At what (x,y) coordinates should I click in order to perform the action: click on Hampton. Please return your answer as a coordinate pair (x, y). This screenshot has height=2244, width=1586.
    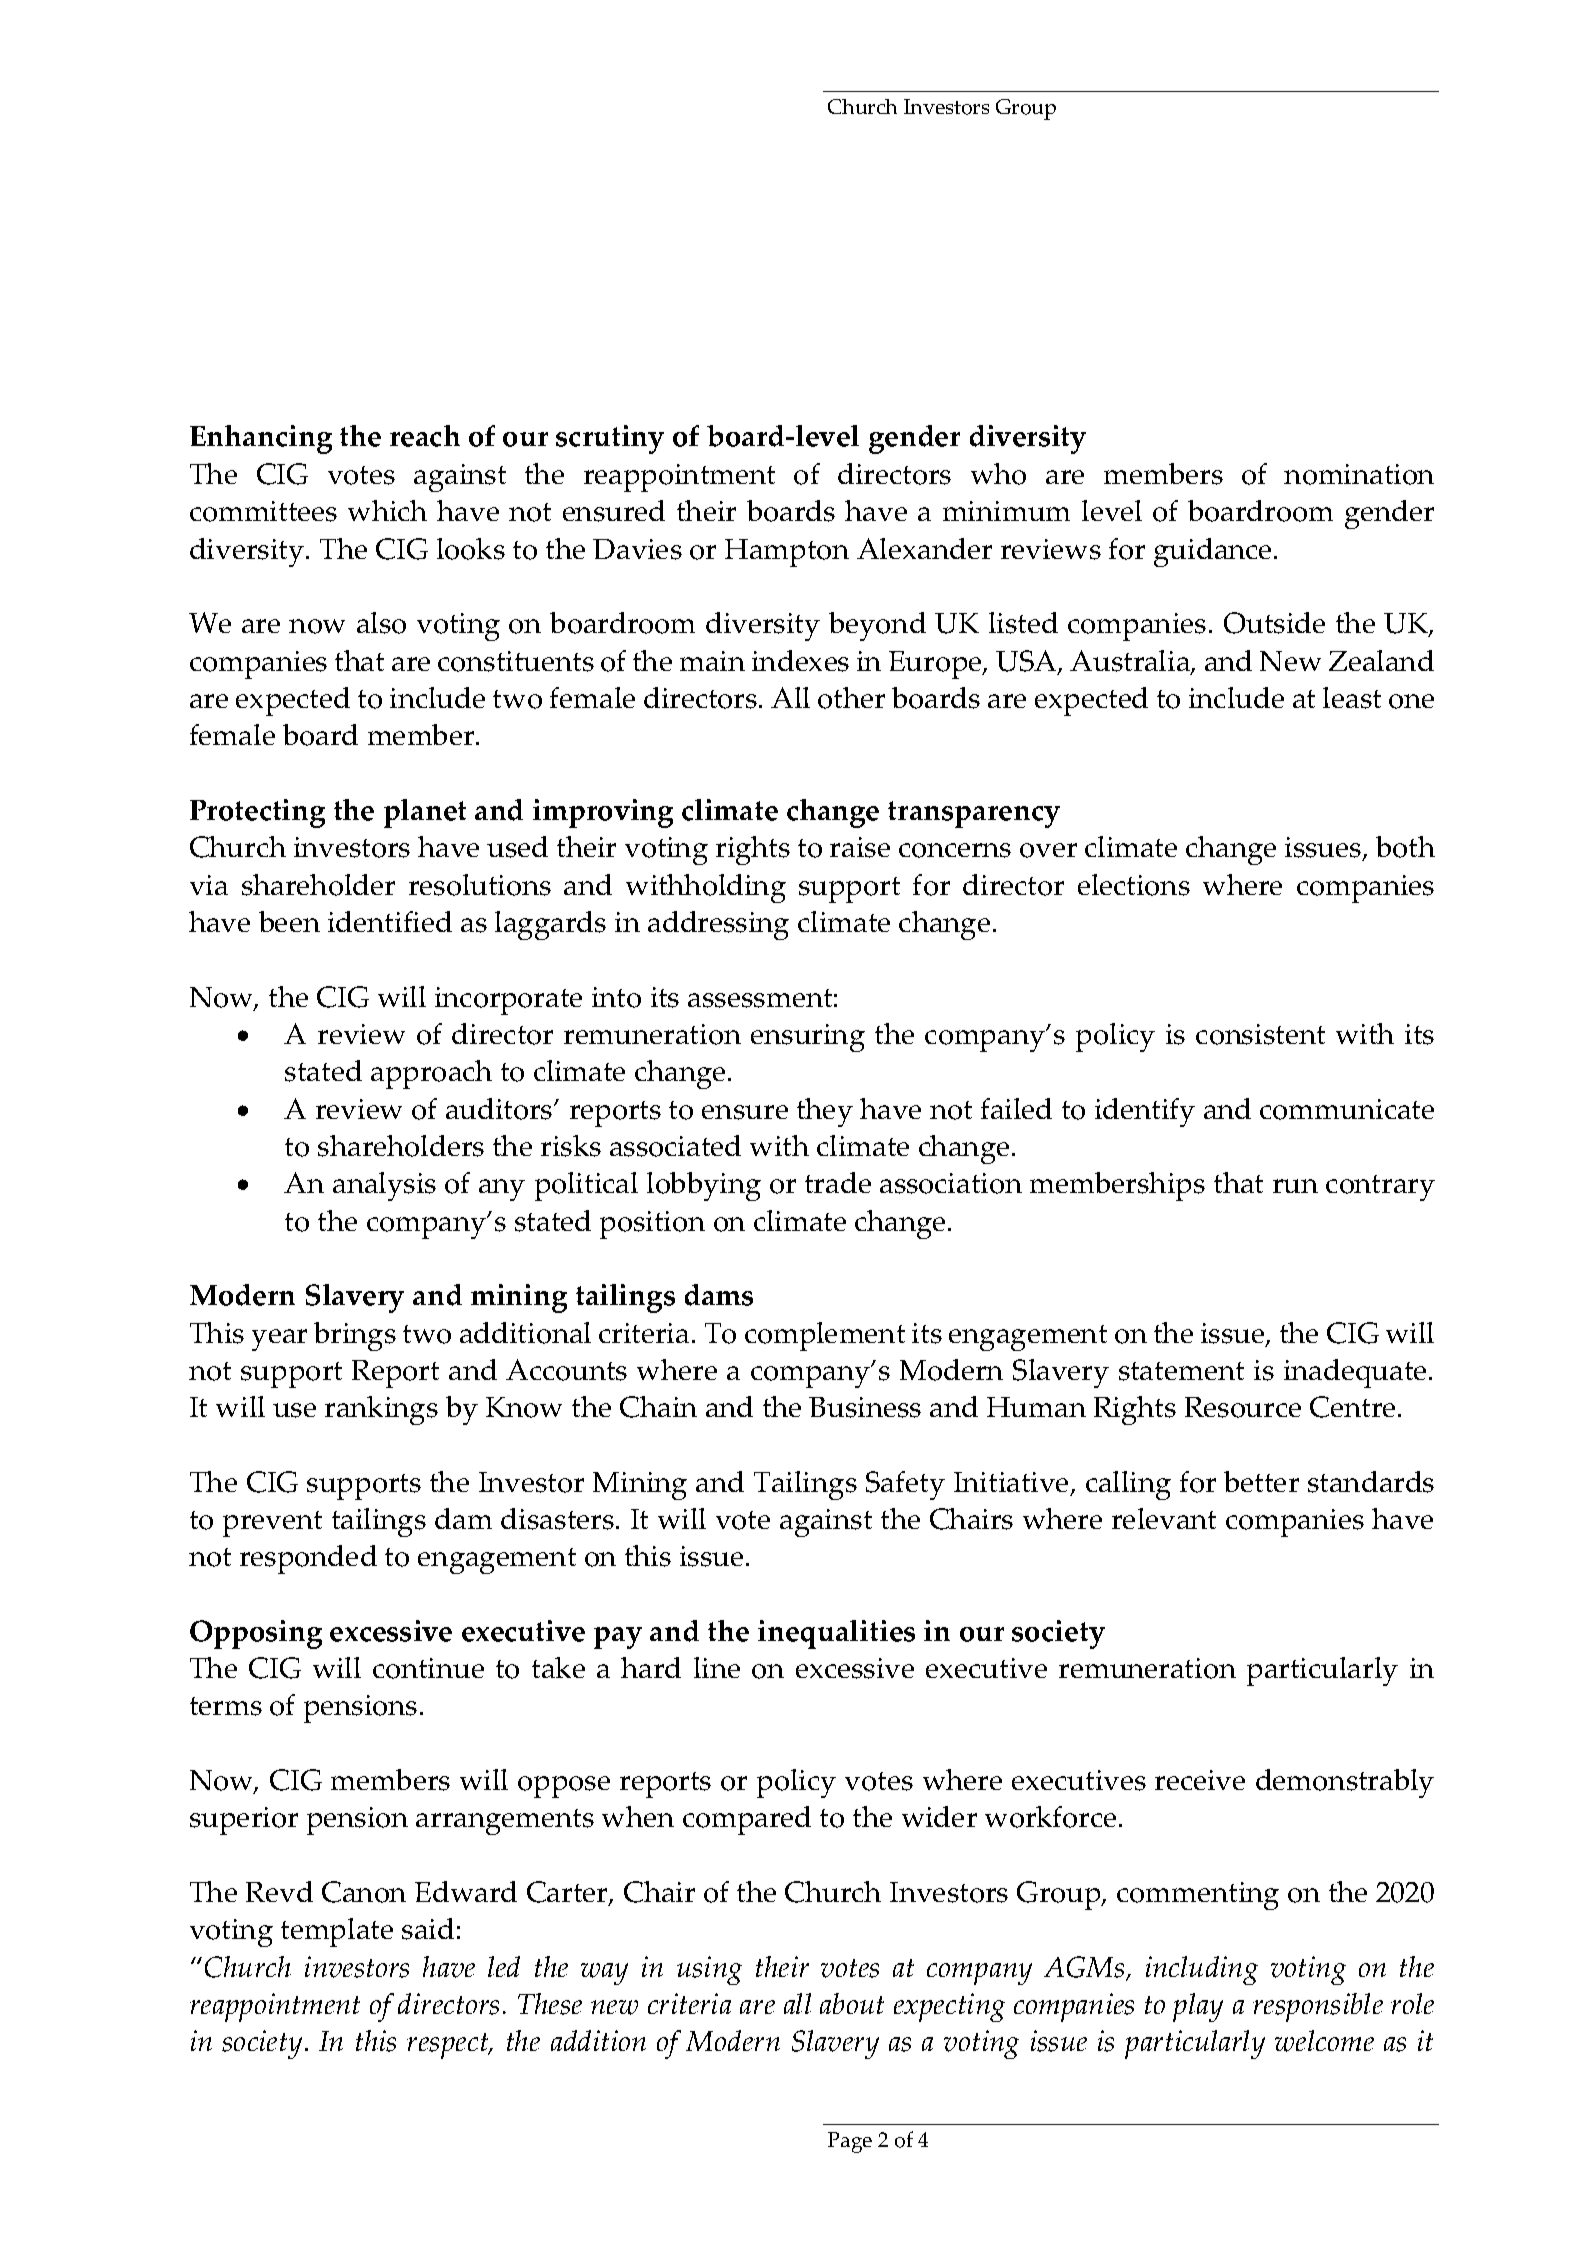
    Looking at the image, I should click on (787, 553).
